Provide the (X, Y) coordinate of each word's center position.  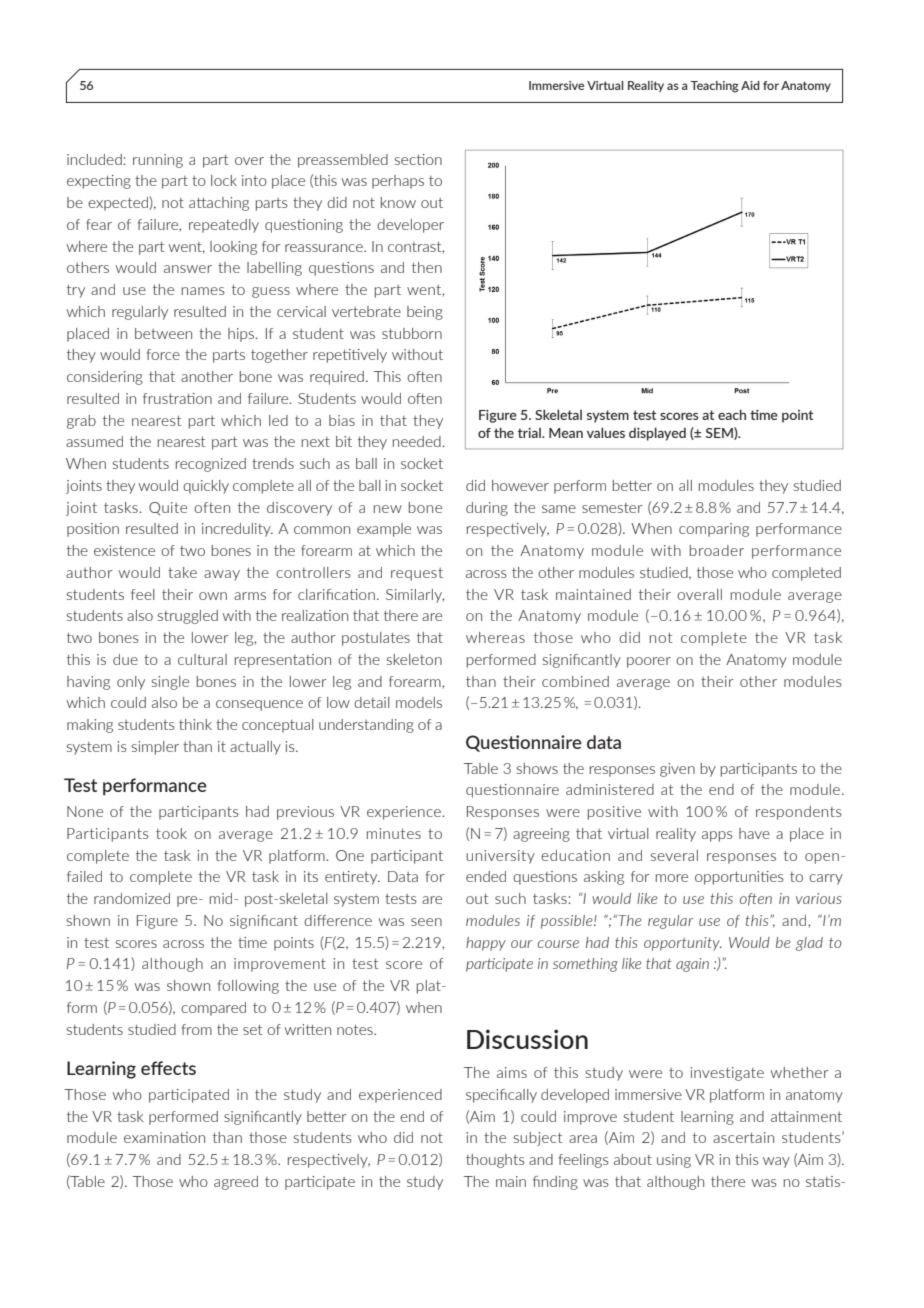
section (418, 159)
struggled (188, 617)
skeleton (414, 659)
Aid (750, 85)
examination (164, 1137)
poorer (649, 662)
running (158, 161)
